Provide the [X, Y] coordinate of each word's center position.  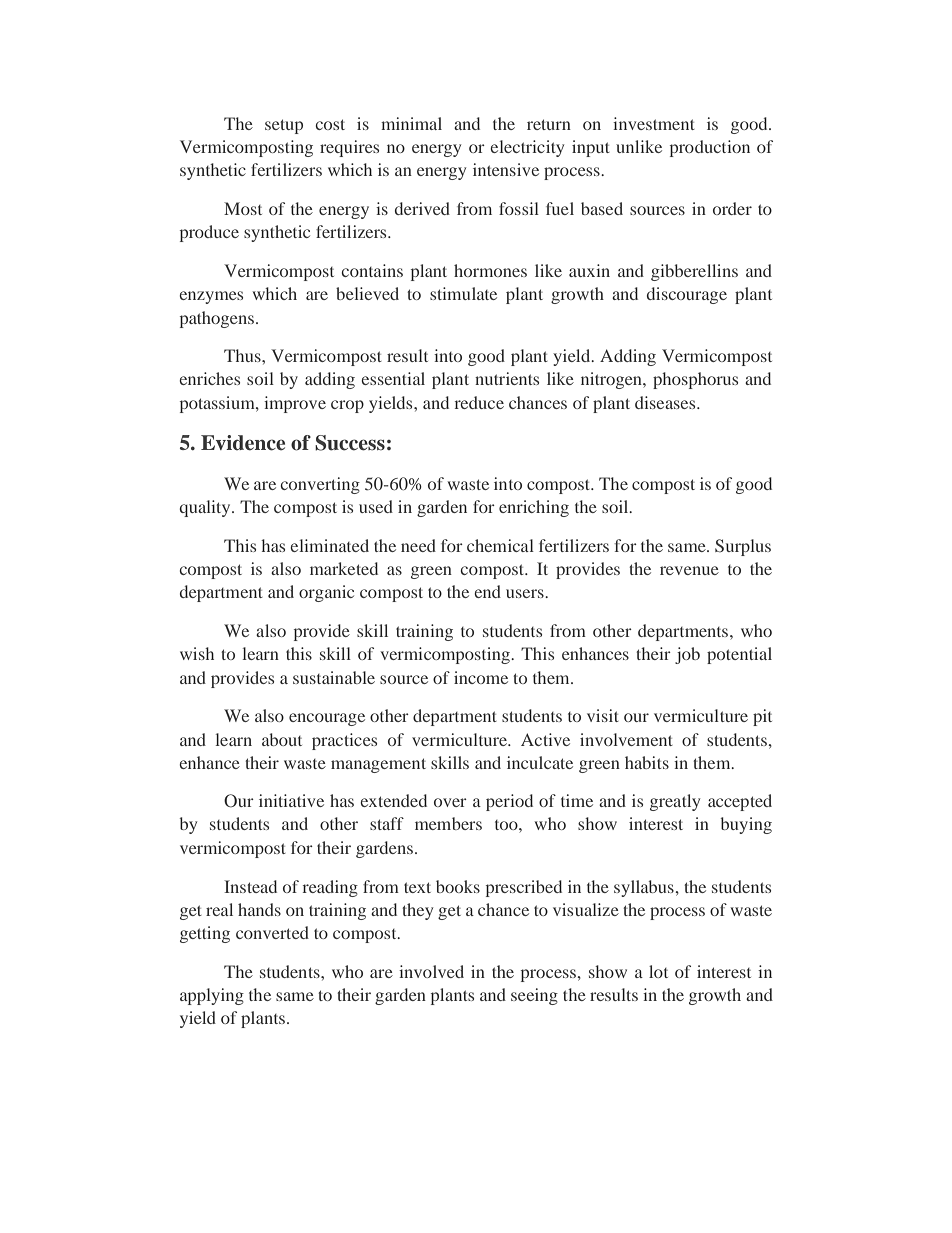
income [481, 677]
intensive [506, 169]
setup [284, 126]
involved [431, 971]
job [687, 655]
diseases [666, 402]
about [282, 739]
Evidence [243, 443]
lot [658, 971]
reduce [479, 402]
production [710, 148]
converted [272, 932]
